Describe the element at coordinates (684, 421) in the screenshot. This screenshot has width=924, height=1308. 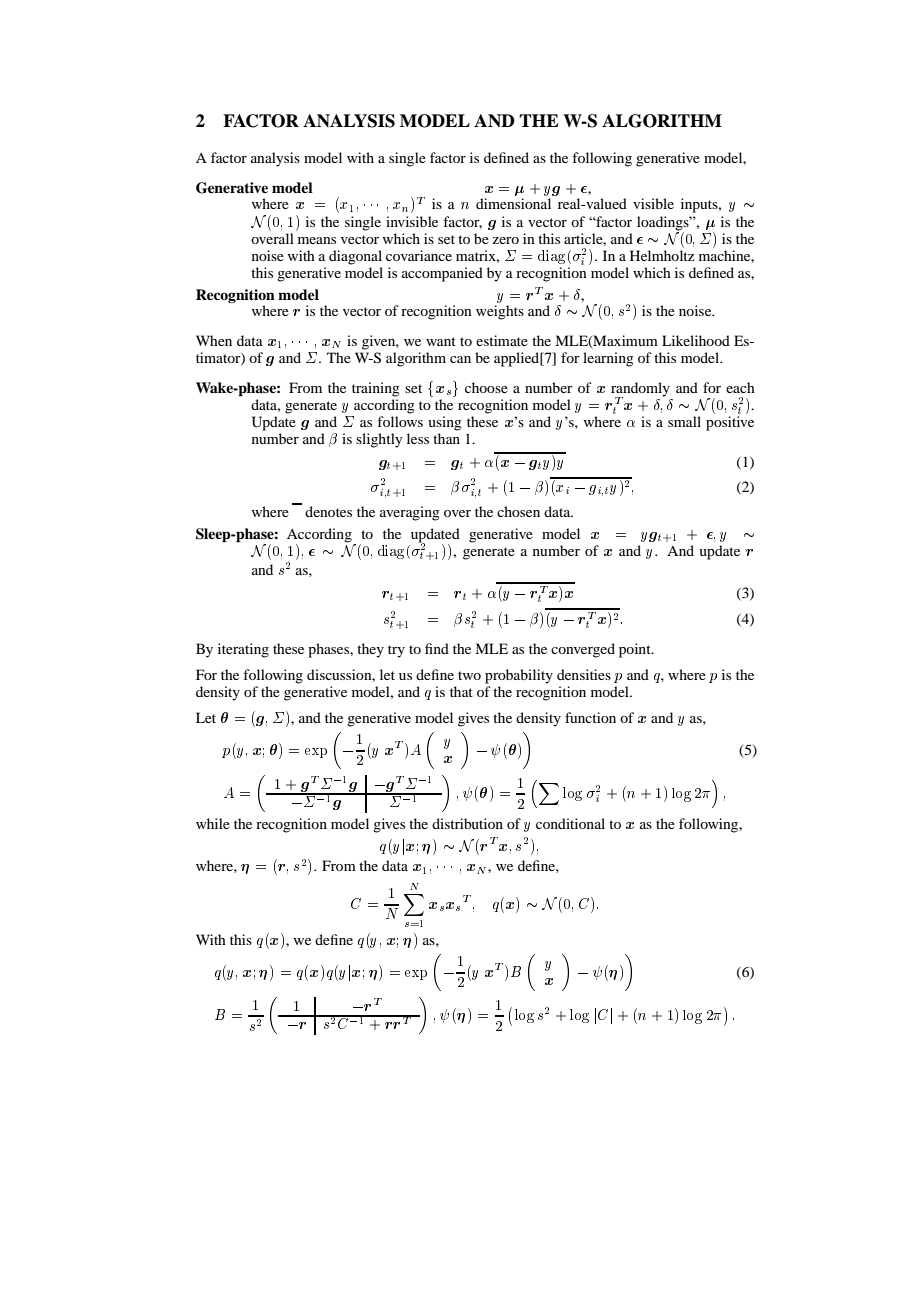
I see `small` at that location.
